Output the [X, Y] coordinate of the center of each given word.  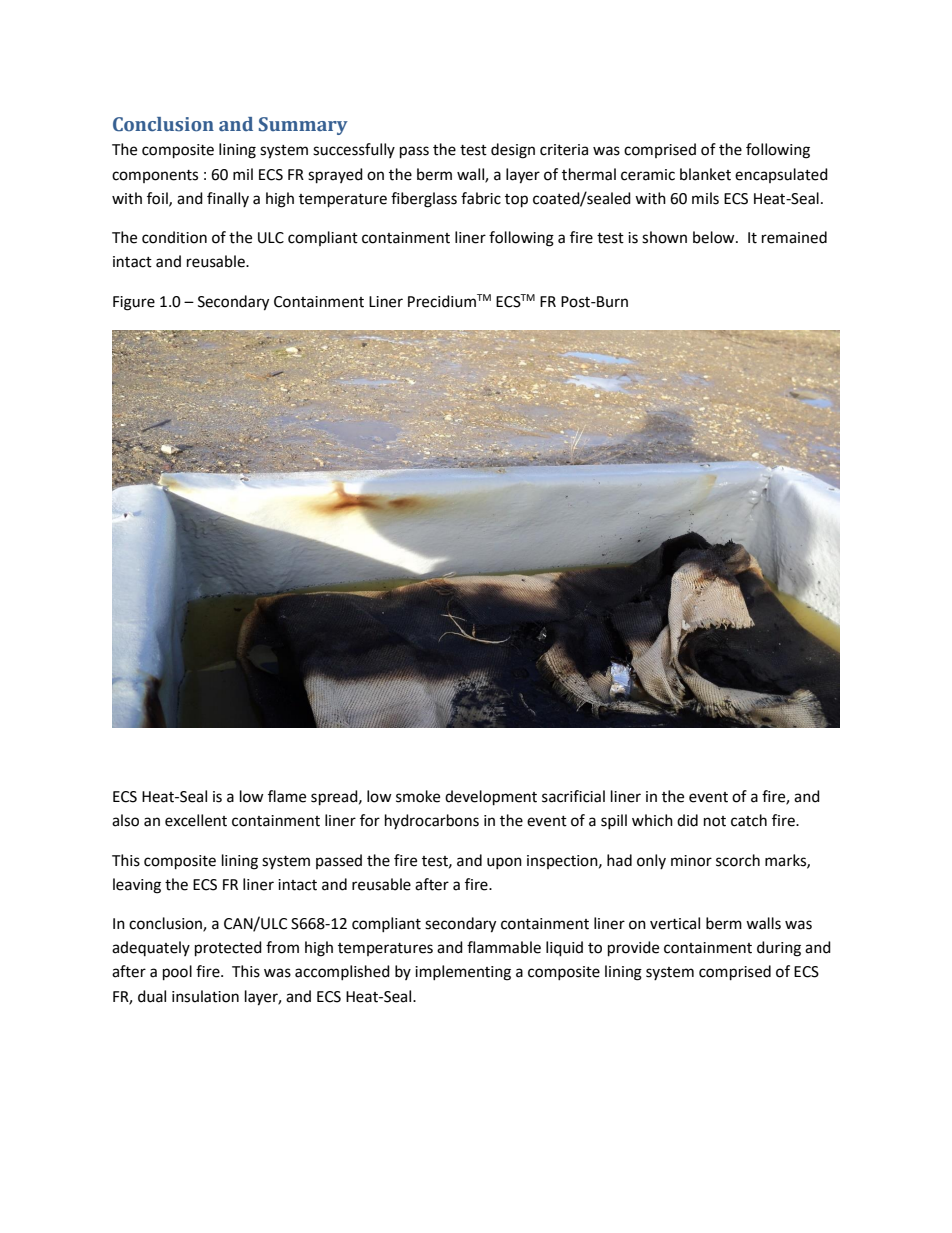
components [155, 176]
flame [287, 796]
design [513, 151]
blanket [705, 174]
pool [177, 973]
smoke [418, 796]
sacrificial [573, 796]
